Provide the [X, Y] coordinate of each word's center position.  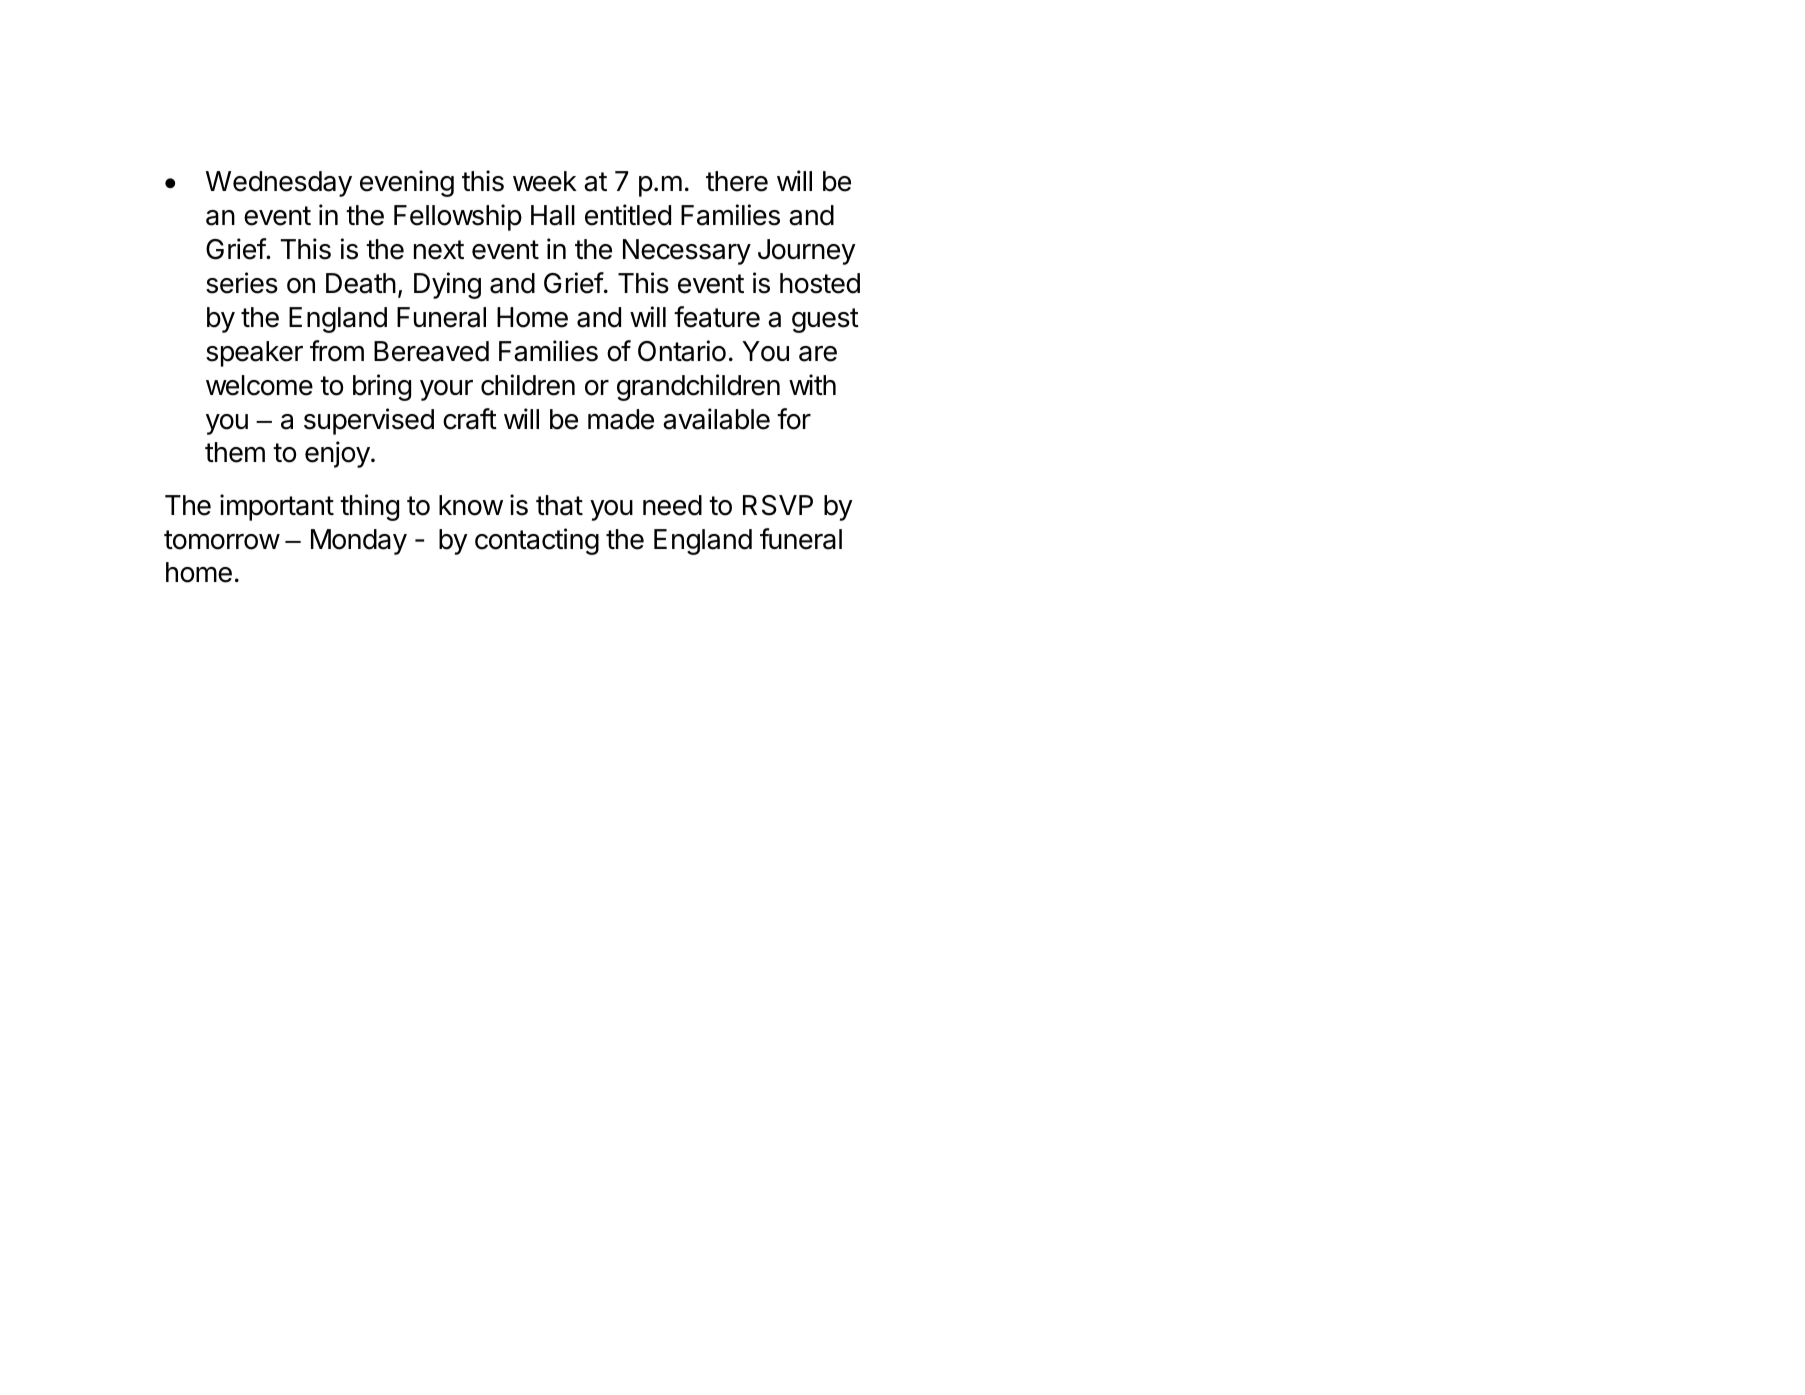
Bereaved [431, 351]
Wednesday [279, 184]
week [545, 181]
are [818, 354]
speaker [254, 354]
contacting [537, 541]
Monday [359, 542]
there [737, 181]
